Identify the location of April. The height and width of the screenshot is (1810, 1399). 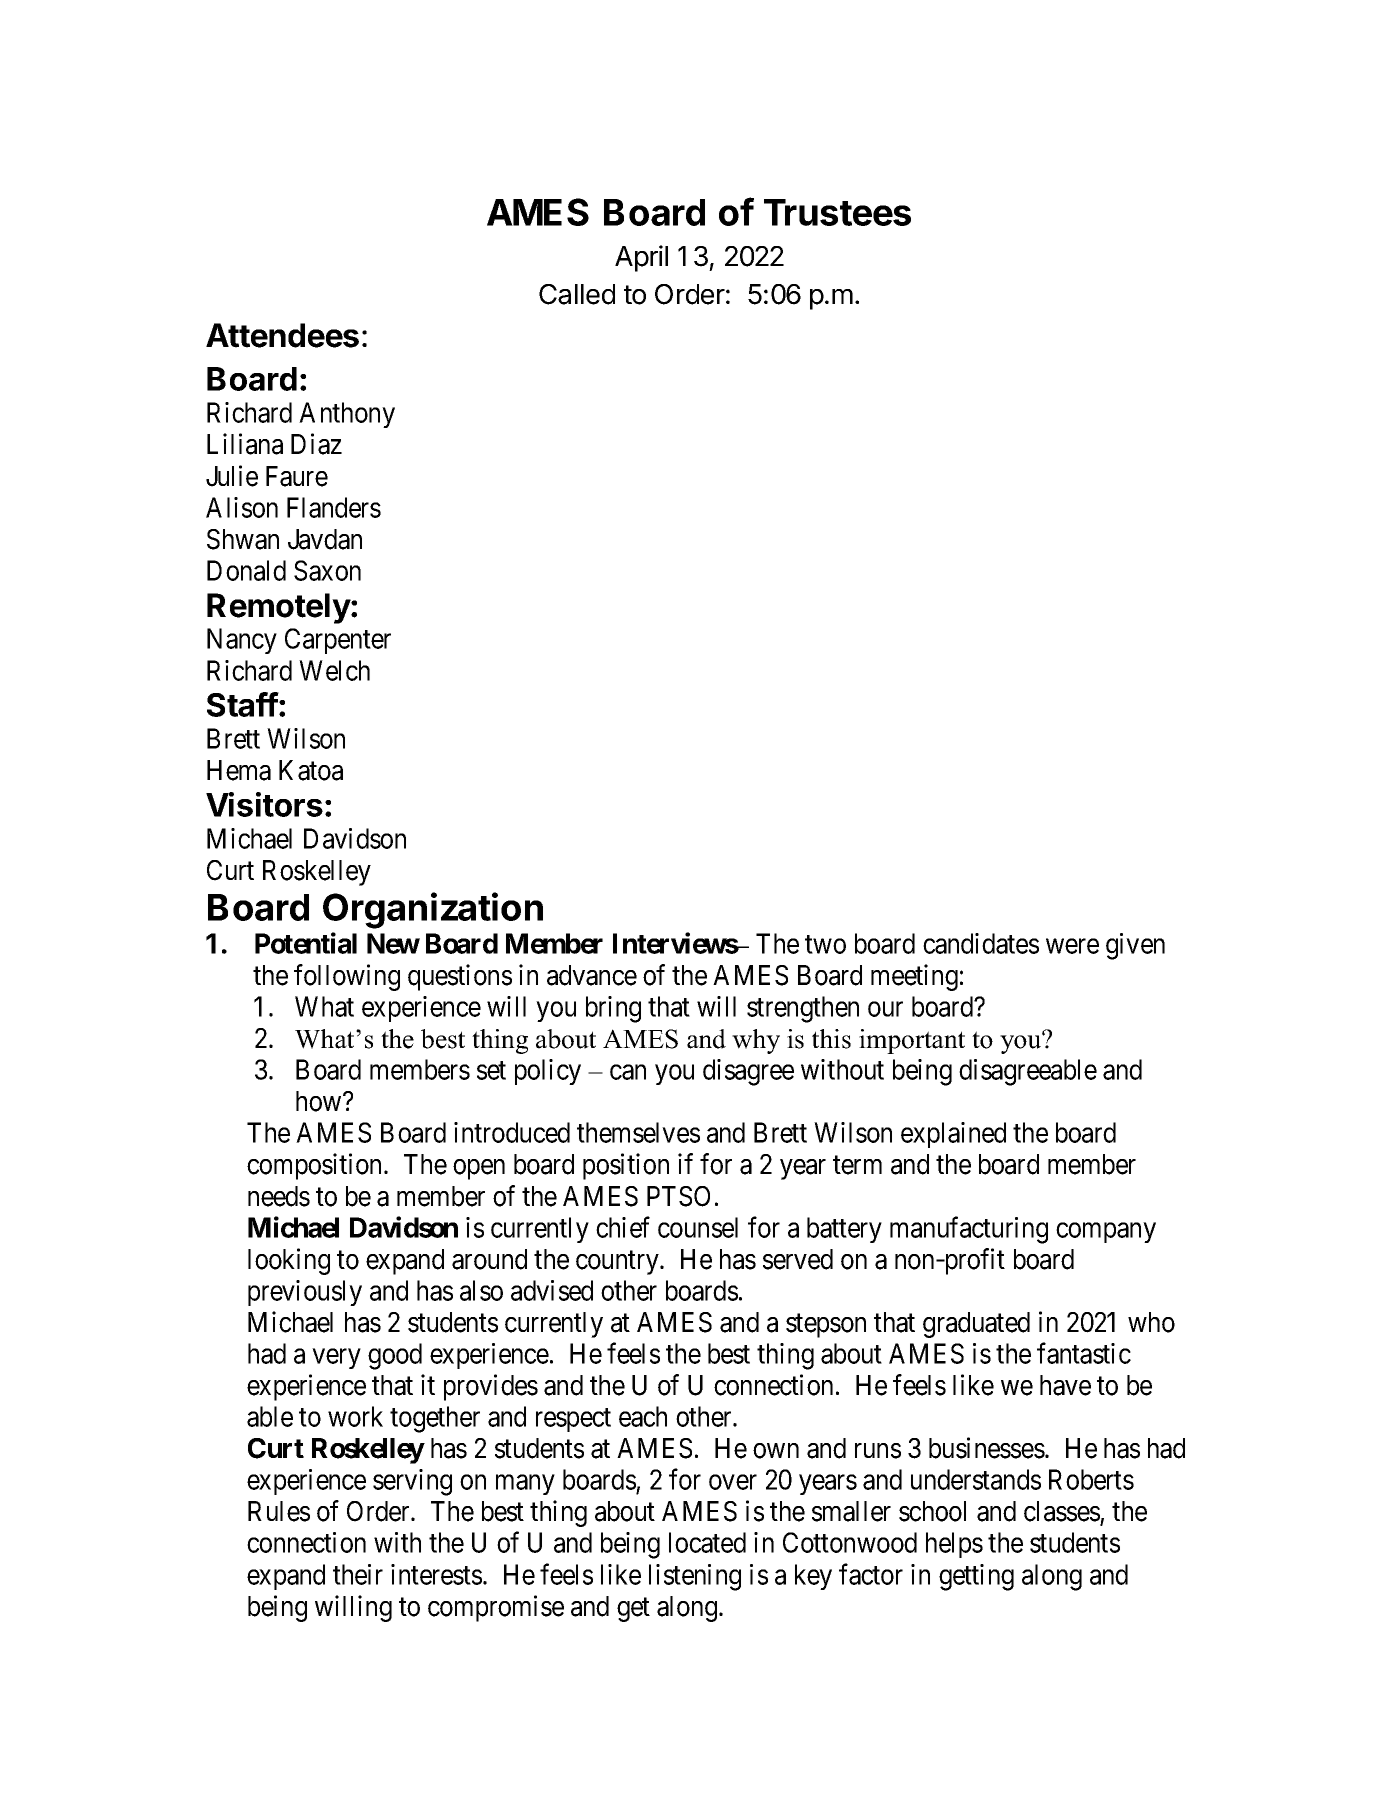
(641, 258).
